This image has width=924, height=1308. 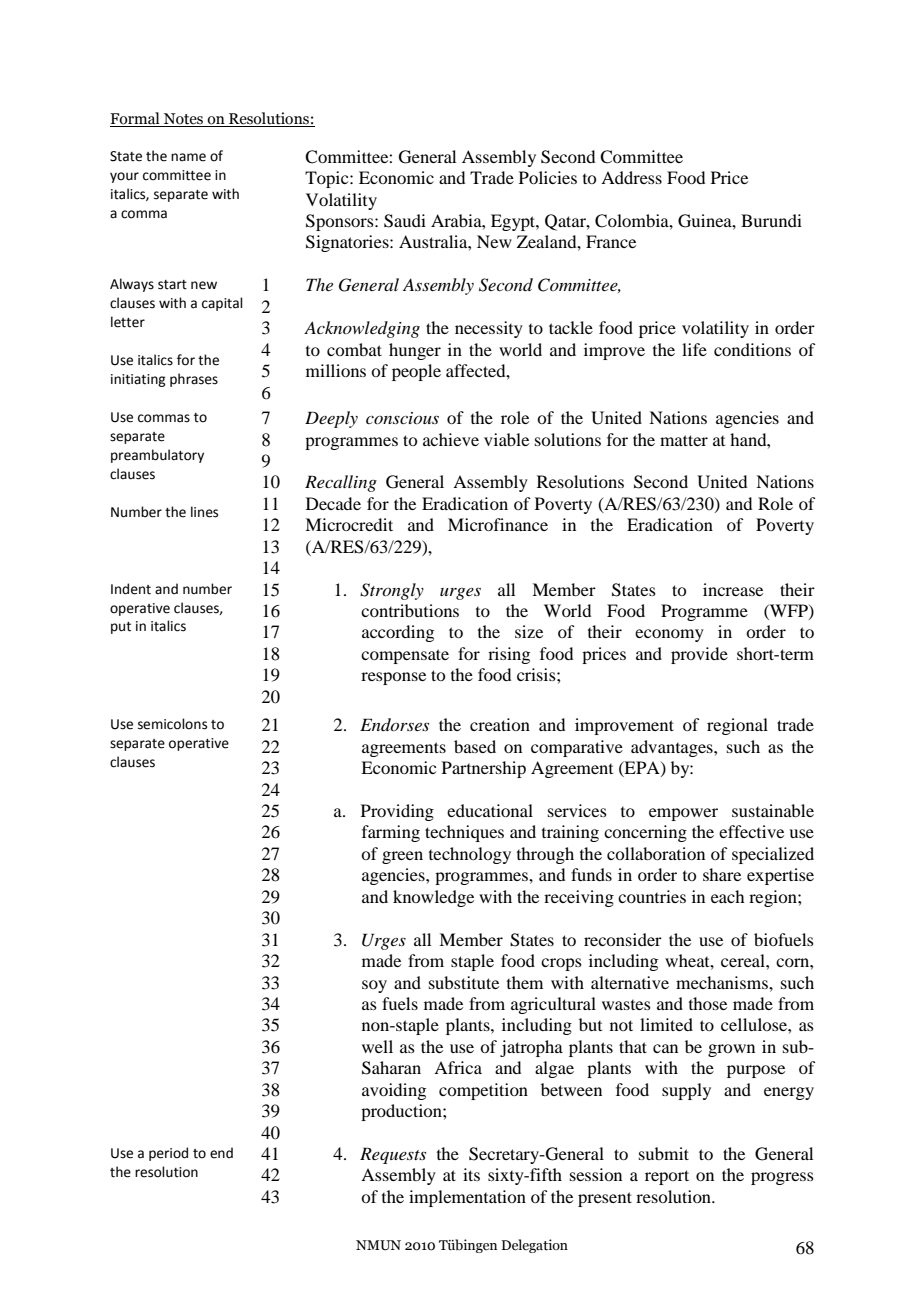 I want to click on implementation, so click(x=467, y=1198).
